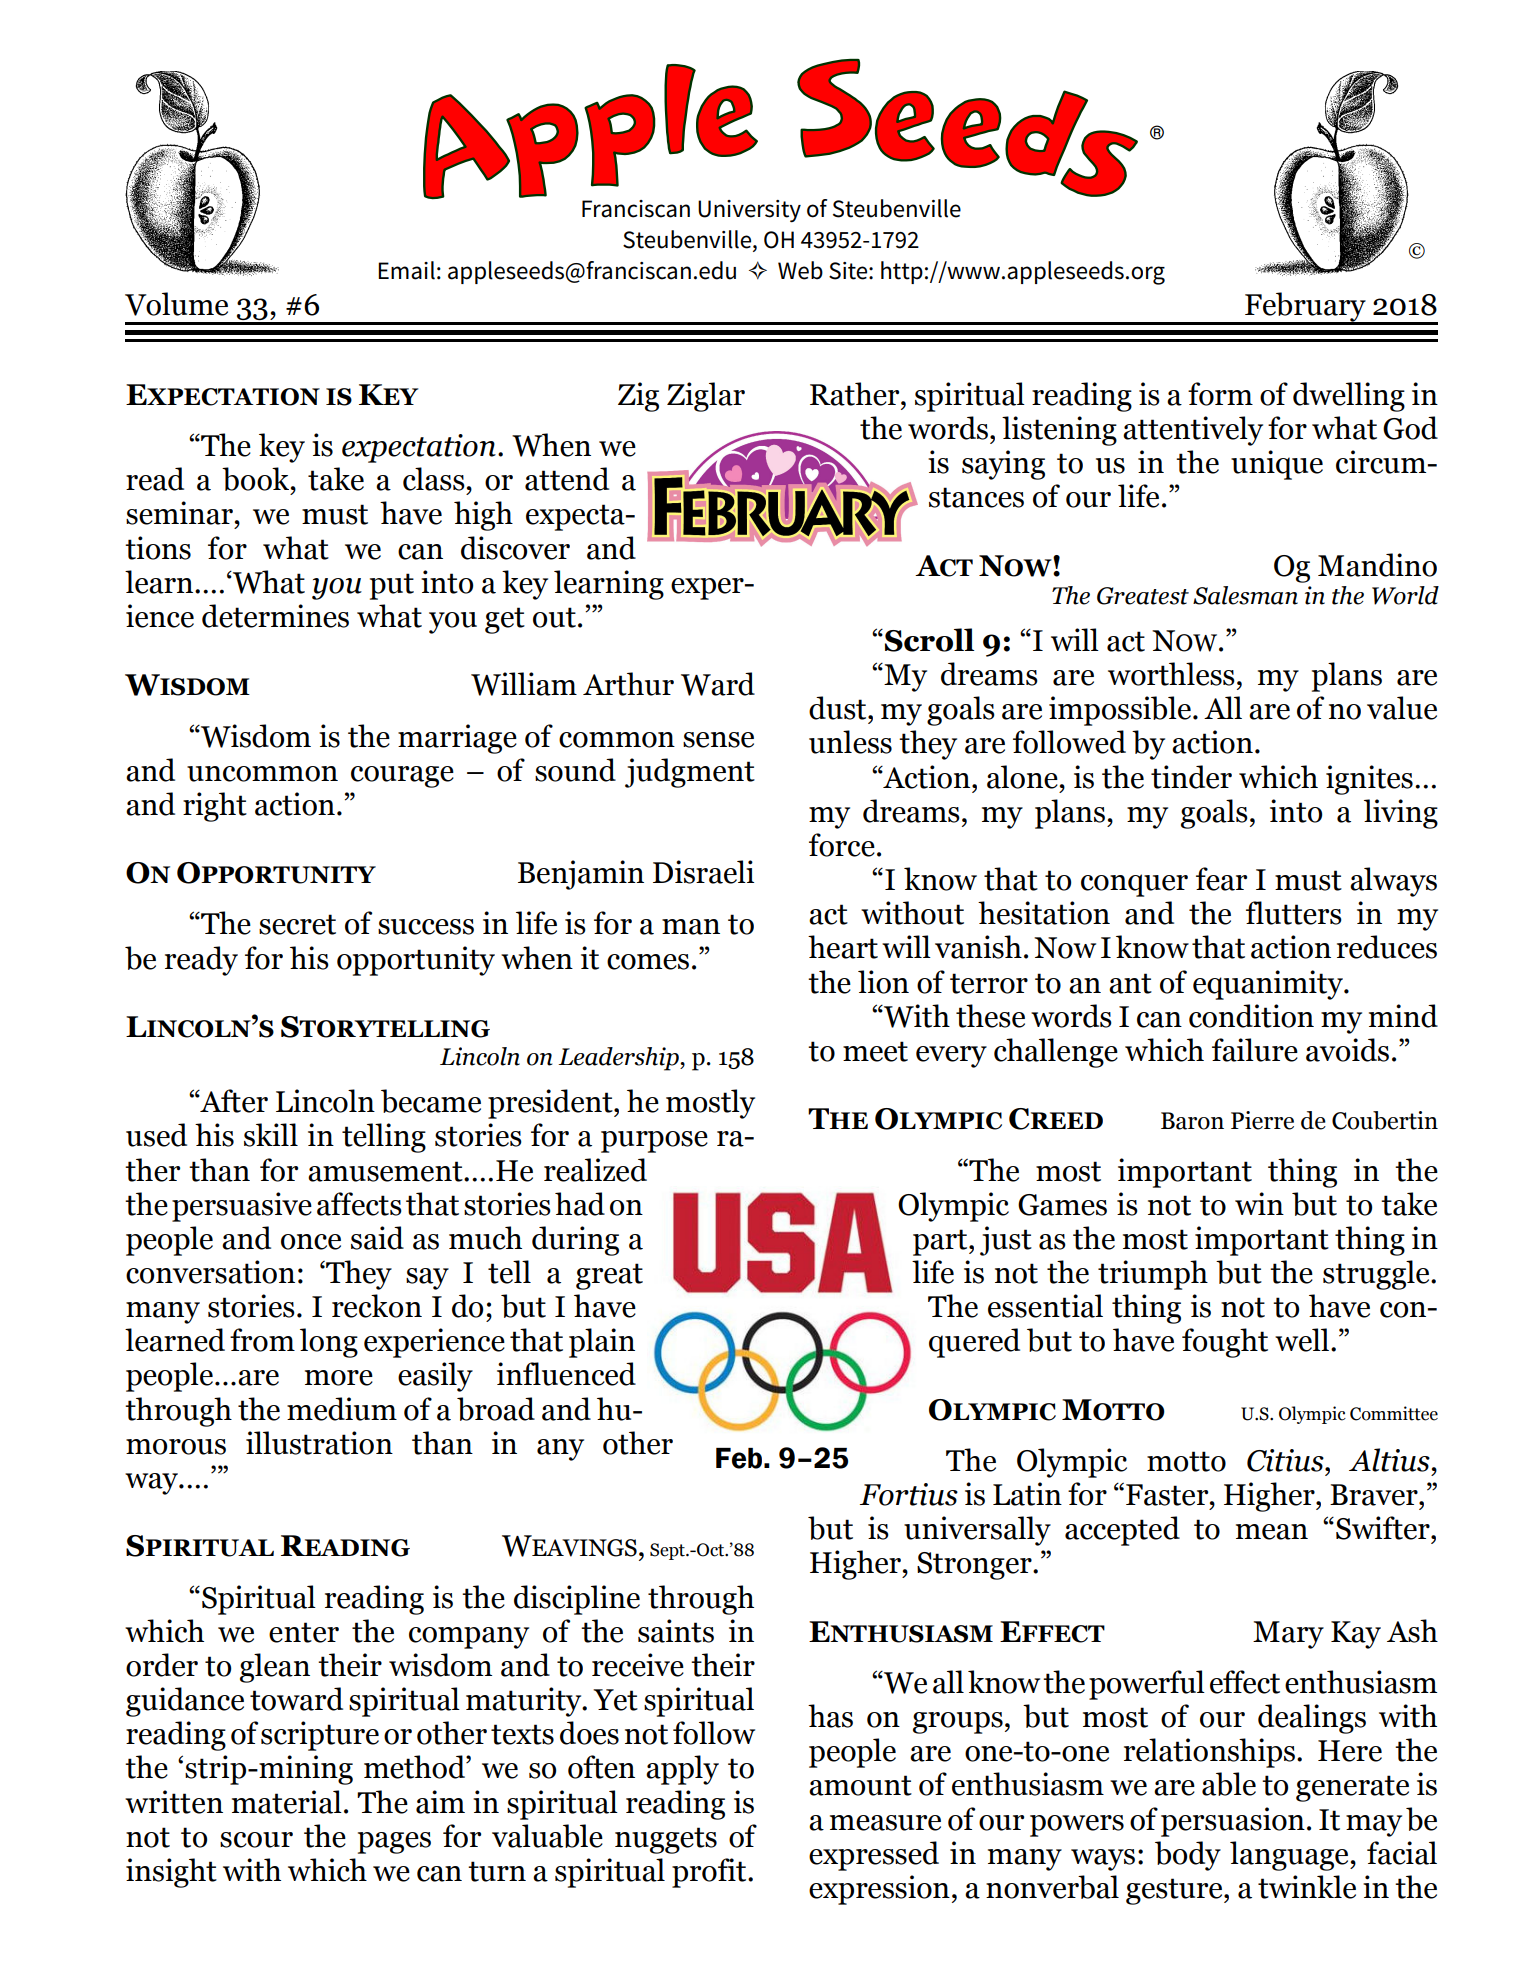 Image resolution: width=1528 pixels, height=1978 pixels. I want to click on Email, so click(406, 270).
